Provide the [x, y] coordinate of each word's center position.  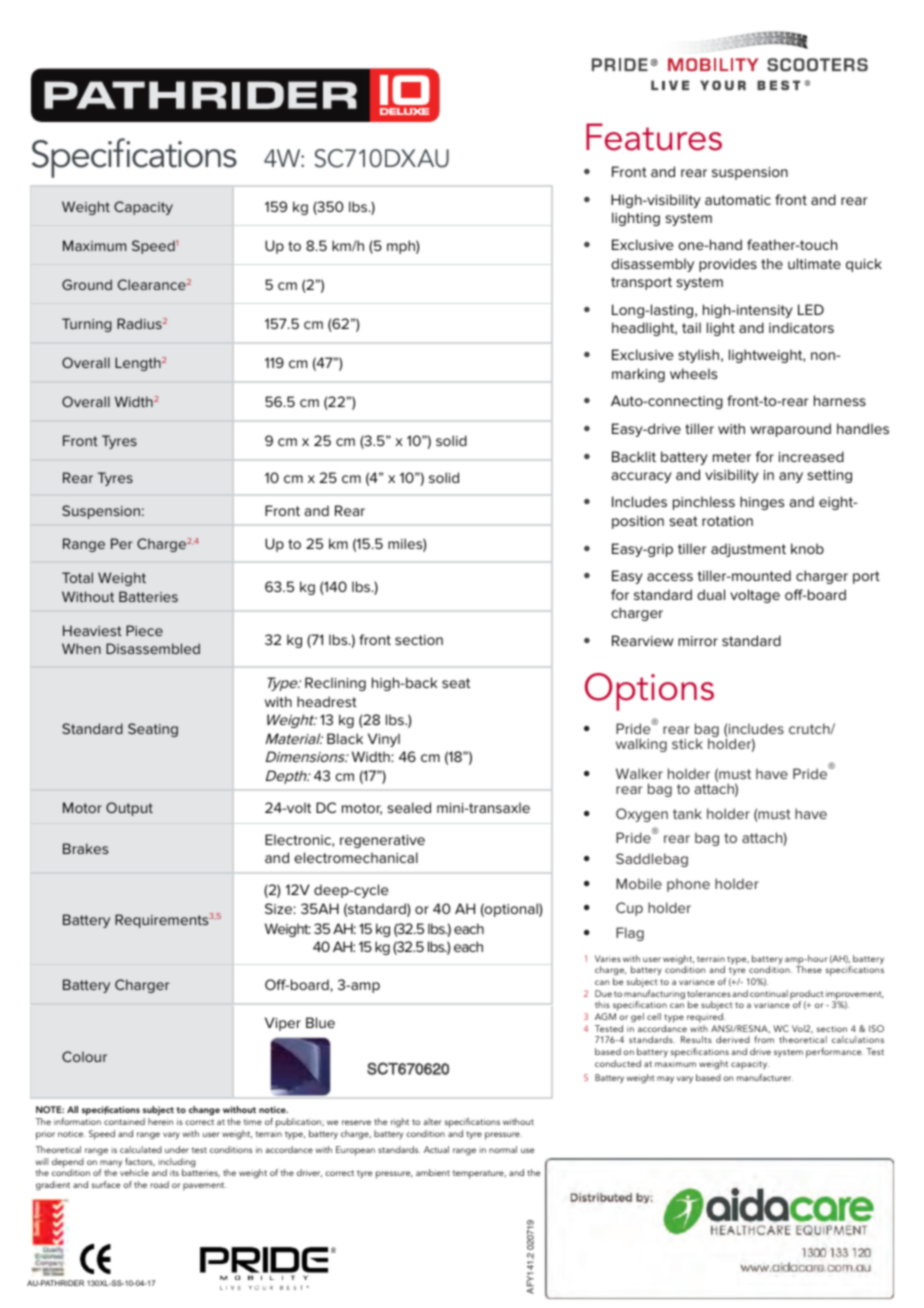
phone [688, 885]
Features [654, 137]
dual [711, 594]
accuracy [641, 477]
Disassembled [153, 648]
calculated [141, 1149]
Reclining [335, 684]
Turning [87, 325]
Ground [87, 284]
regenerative [382, 841]
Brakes [85, 848]
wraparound [790, 430]
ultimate [814, 263]
